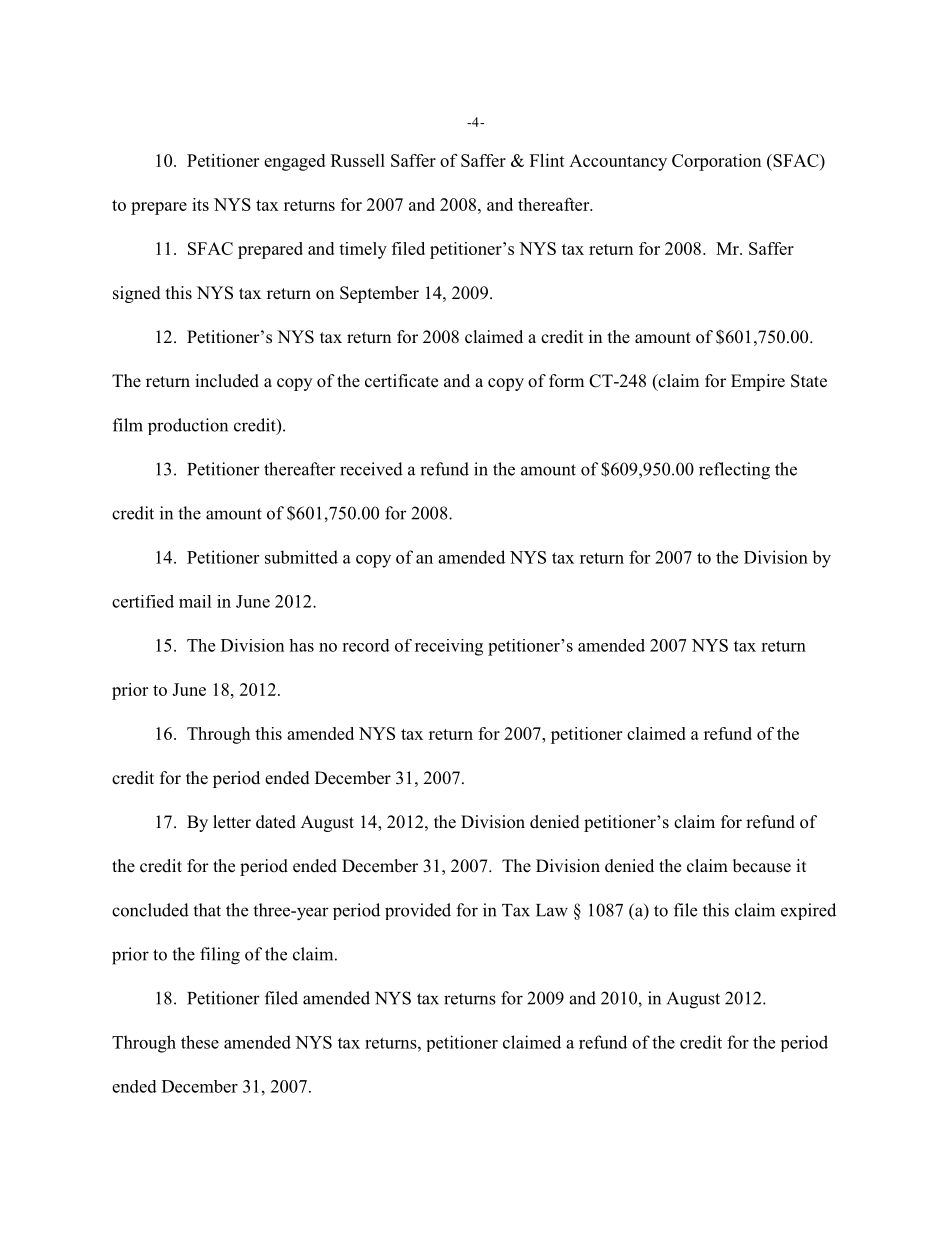 The height and width of the page is (1233, 952). I want to click on its, so click(200, 204).
